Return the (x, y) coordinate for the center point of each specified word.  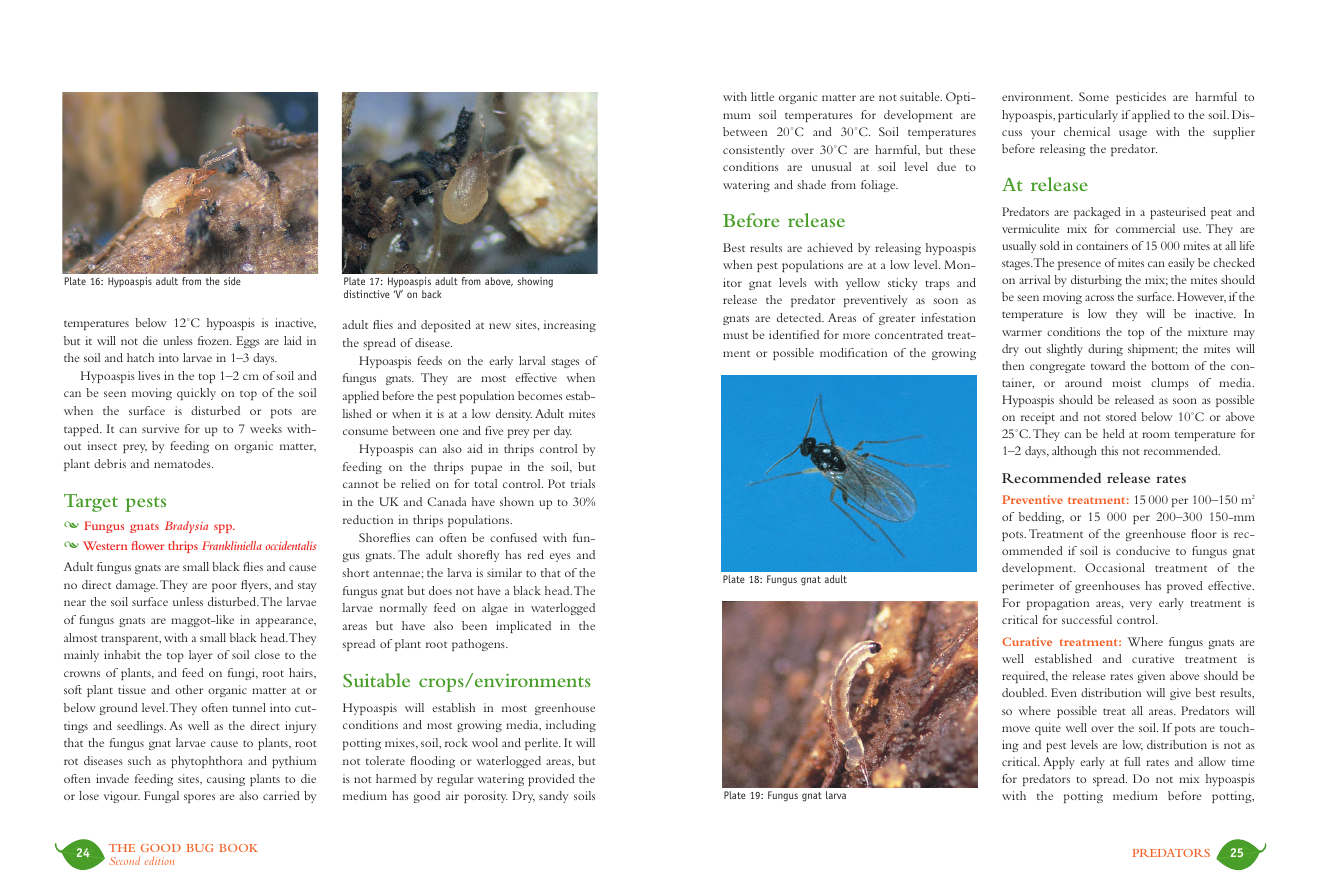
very (1141, 605)
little (762, 96)
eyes (560, 557)
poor (224, 587)
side (232, 281)
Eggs (248, 342)
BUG (200, 848)
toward (1108, 365)
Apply (1059, 763)
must (735, 335)
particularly (1088, 116)
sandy (553, 797)
